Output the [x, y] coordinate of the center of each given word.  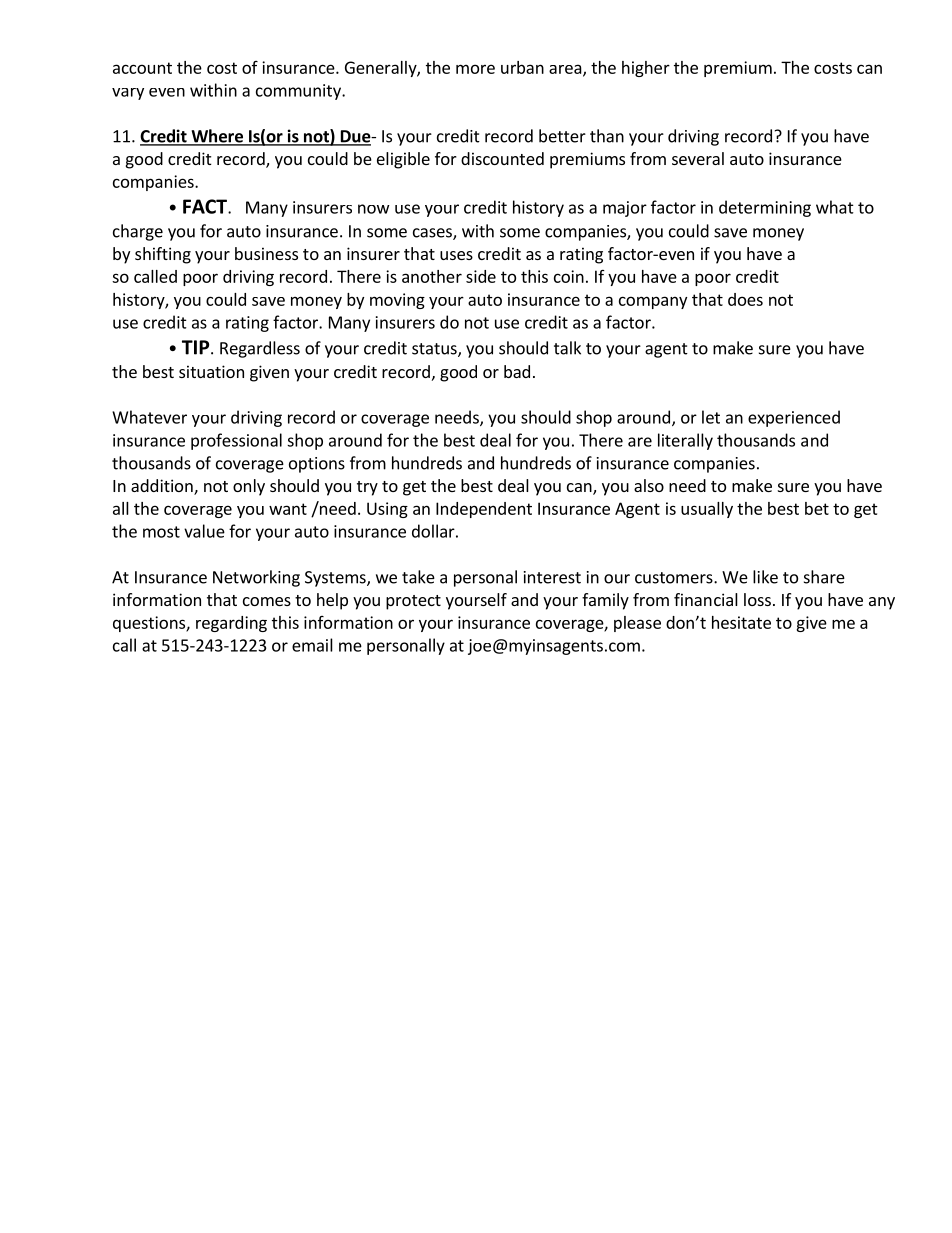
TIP [197, 347]
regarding [231, 624]
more [475, 69]
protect [413, 602]
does [745, 299]
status [435, 350]
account [142, 68]
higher [646, 69]
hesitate [741, 622]
